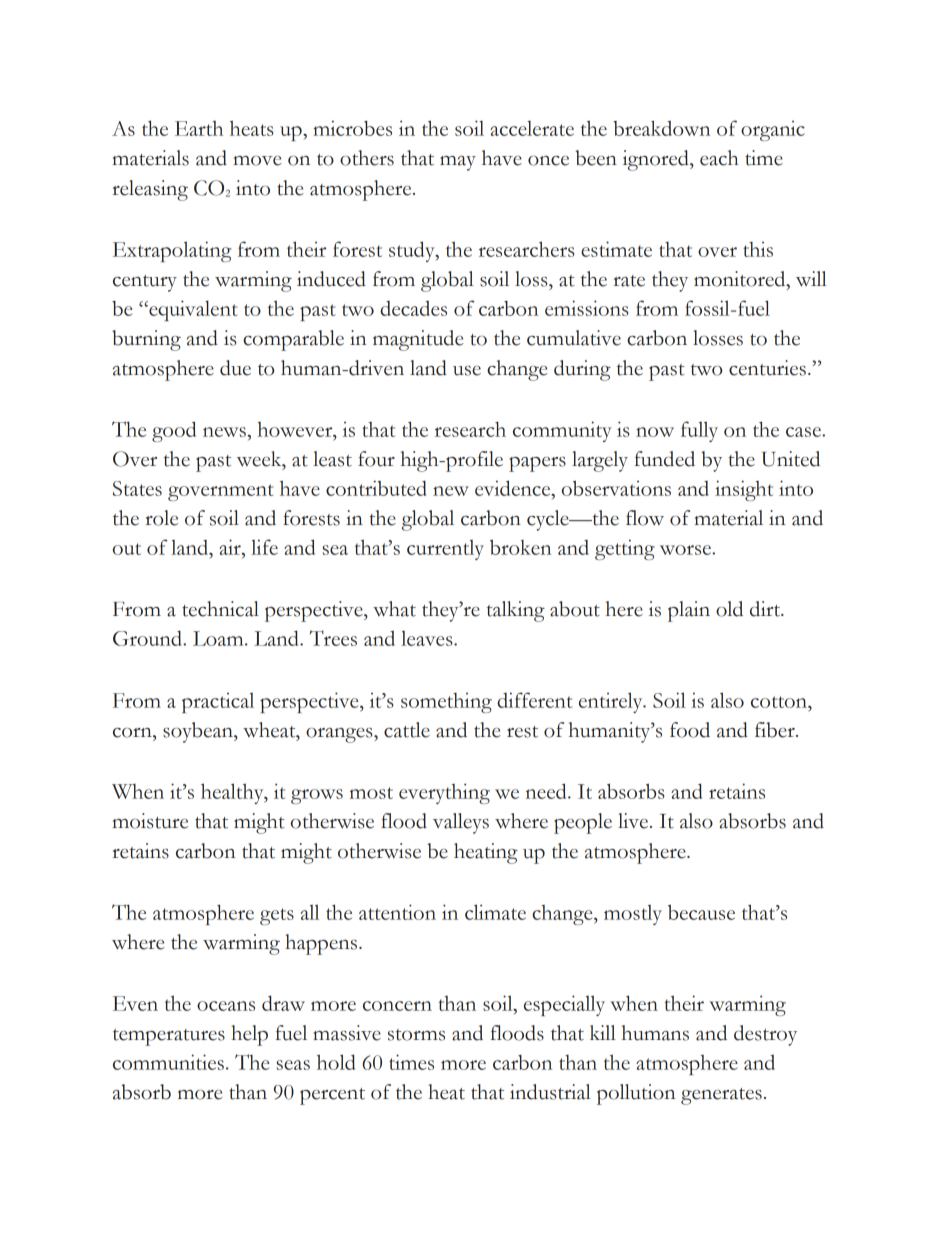 The height and width of the document is (1233, 952). Describe the element at coordinates (397, 912) in the document. I see `attention` at that location.
